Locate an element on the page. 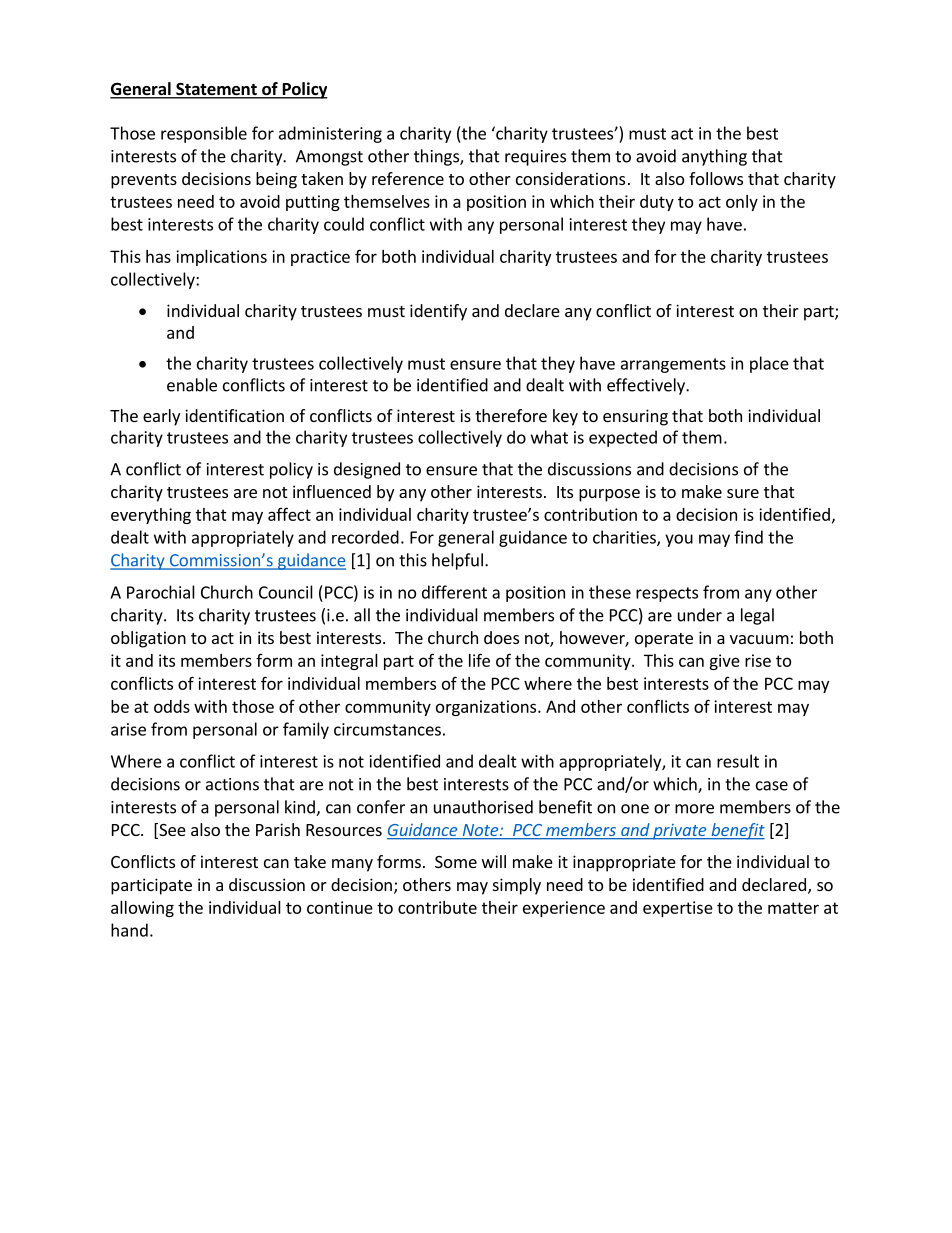  arrangements is located at coordinates (673, 365).
